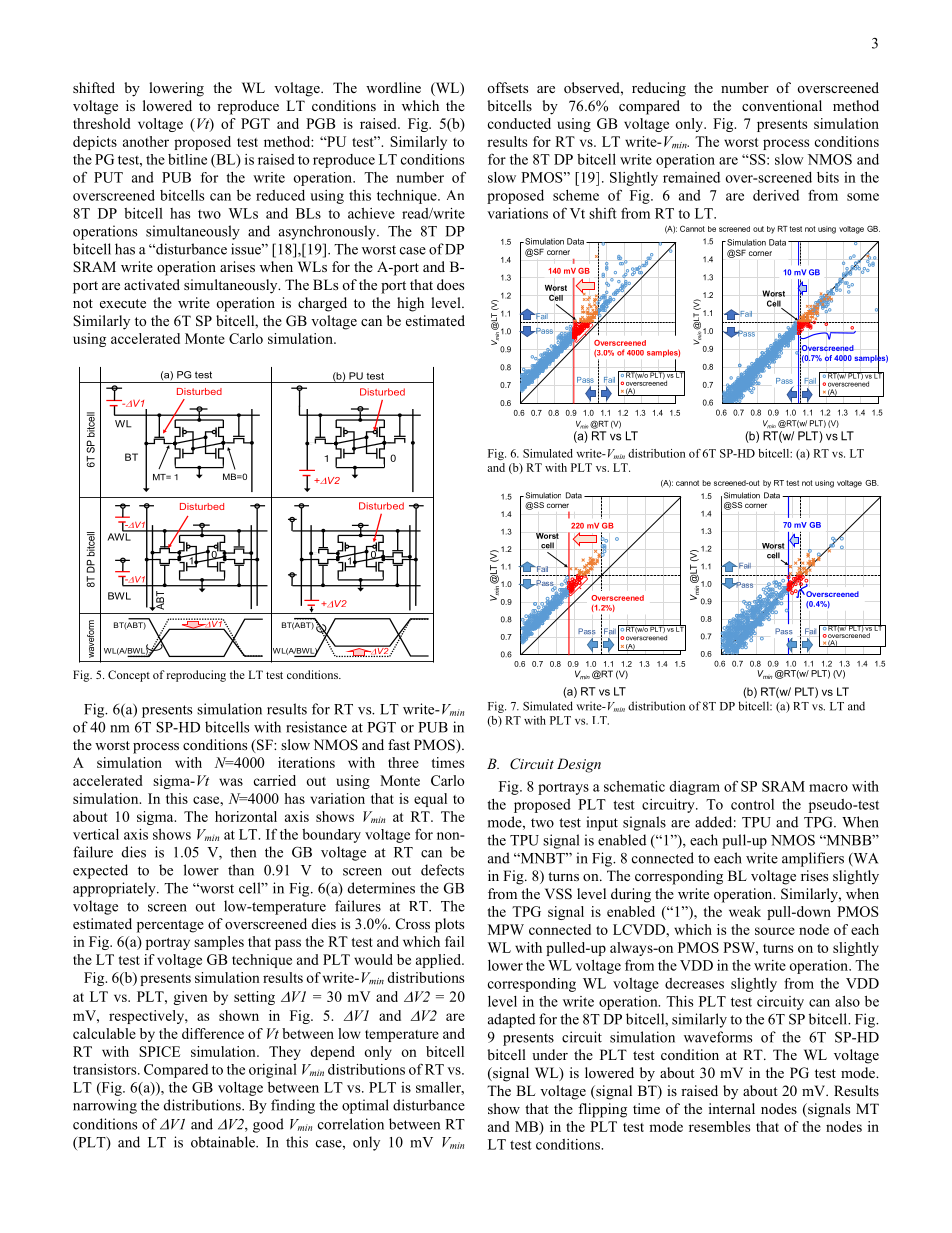  I want to click on fast, so click(399, 744).
